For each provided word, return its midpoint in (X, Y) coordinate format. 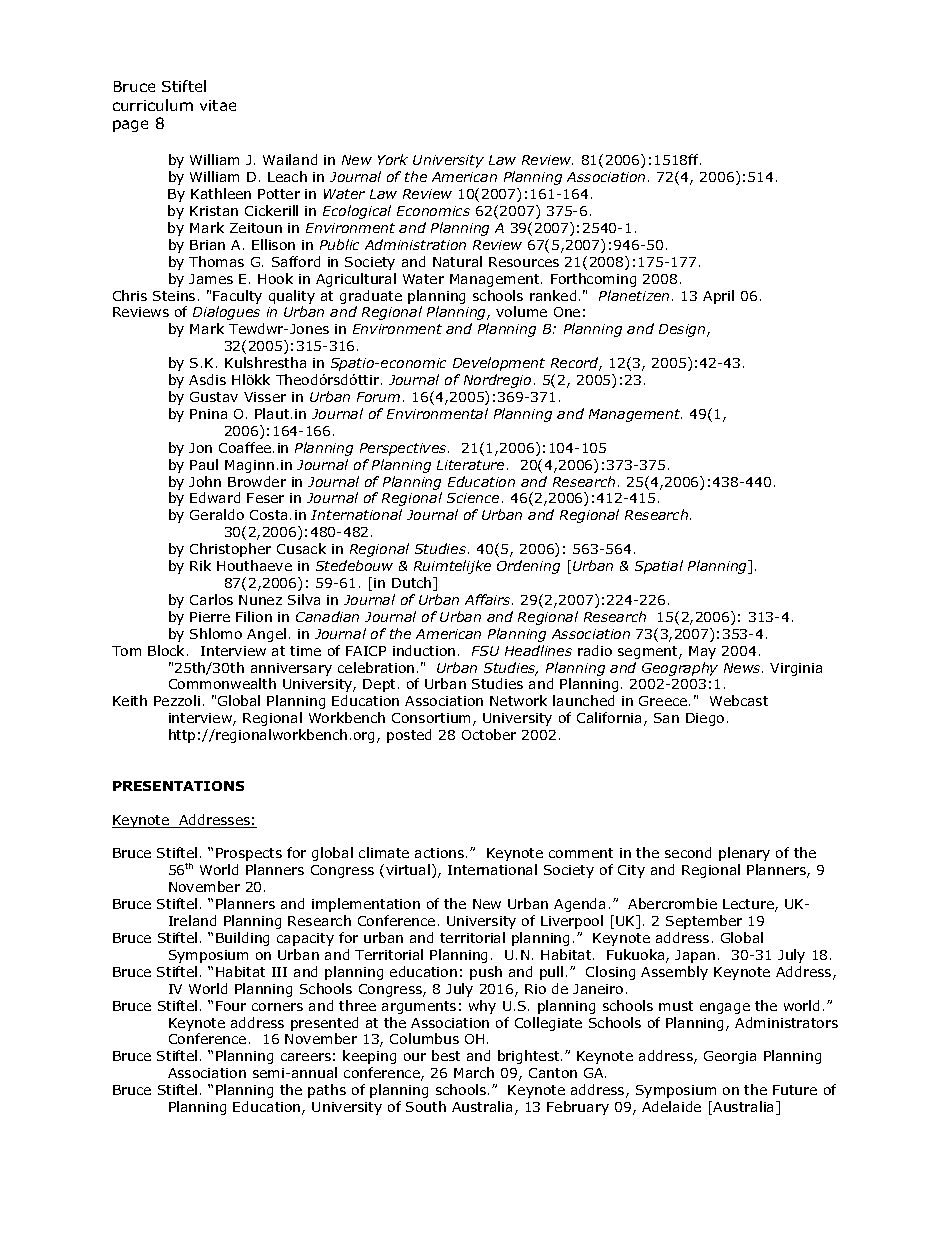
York (393, 159)
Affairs (489, 599)
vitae (218, 105)
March (474, 1072)
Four (231, 1006)
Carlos (211, 599)
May (702, 652)
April (718, 297)
